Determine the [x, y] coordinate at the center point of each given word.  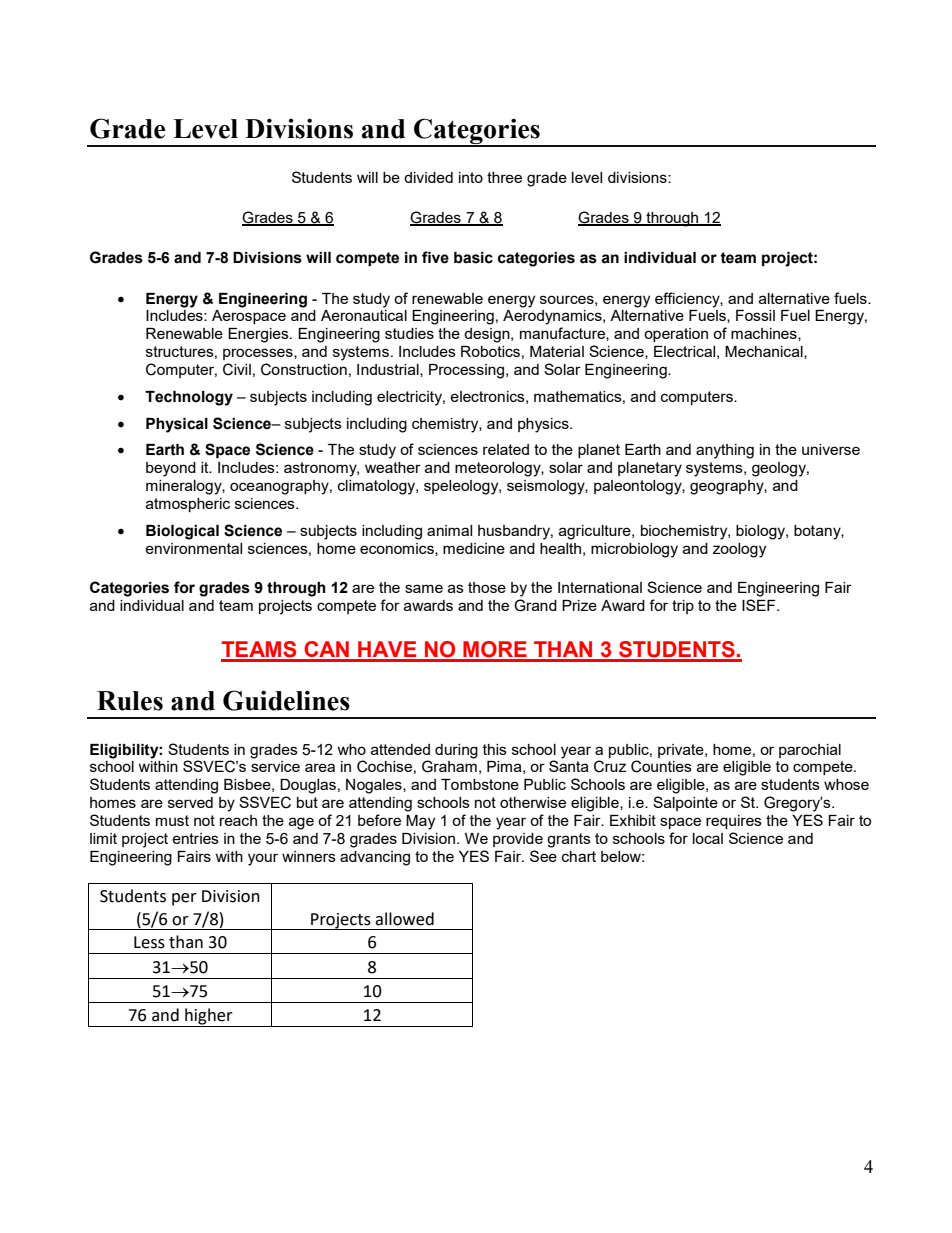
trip [683, 607]
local [708, 838]
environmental [193, 548]
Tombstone [480, 784]
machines [765, 334]
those [487, 587]
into [471, 177]
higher [209, 1017]
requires [734, 822]
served [190, 802]
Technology [189, 398]
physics [544, 425]
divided [428, 177]
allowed [404, 919]
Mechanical [765, 352]
